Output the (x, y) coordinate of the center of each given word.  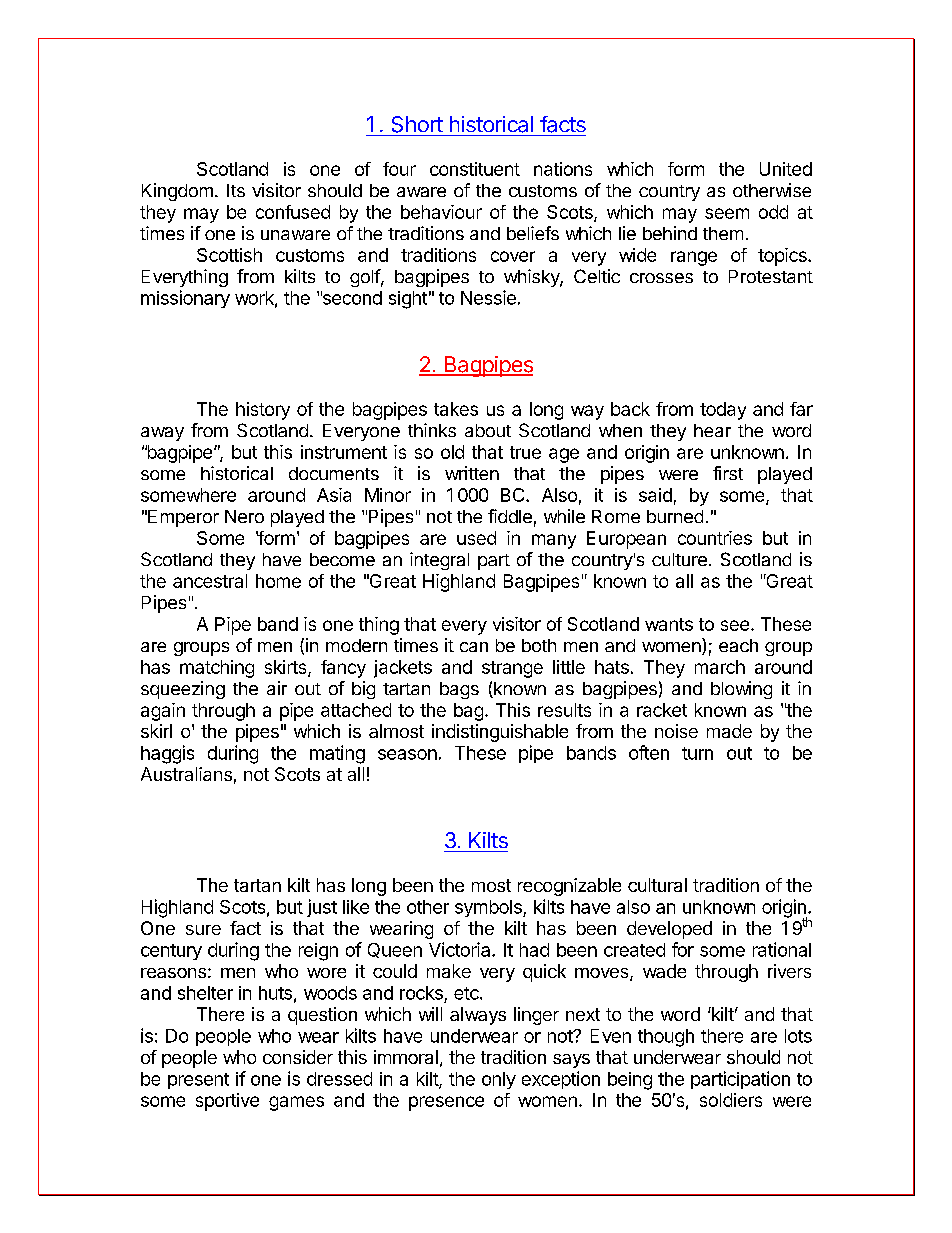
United (786, 169)
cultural (657, 885)
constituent (475, 169)
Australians (186, 774)
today (723, 411)
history (263, 411)
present (198, 1081)
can (474, 647)
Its (236, 190)
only (499, 1080)
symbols (489, 908)
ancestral (210, 581)
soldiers (731, 1100)
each (738, 645)
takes (456, 409)
